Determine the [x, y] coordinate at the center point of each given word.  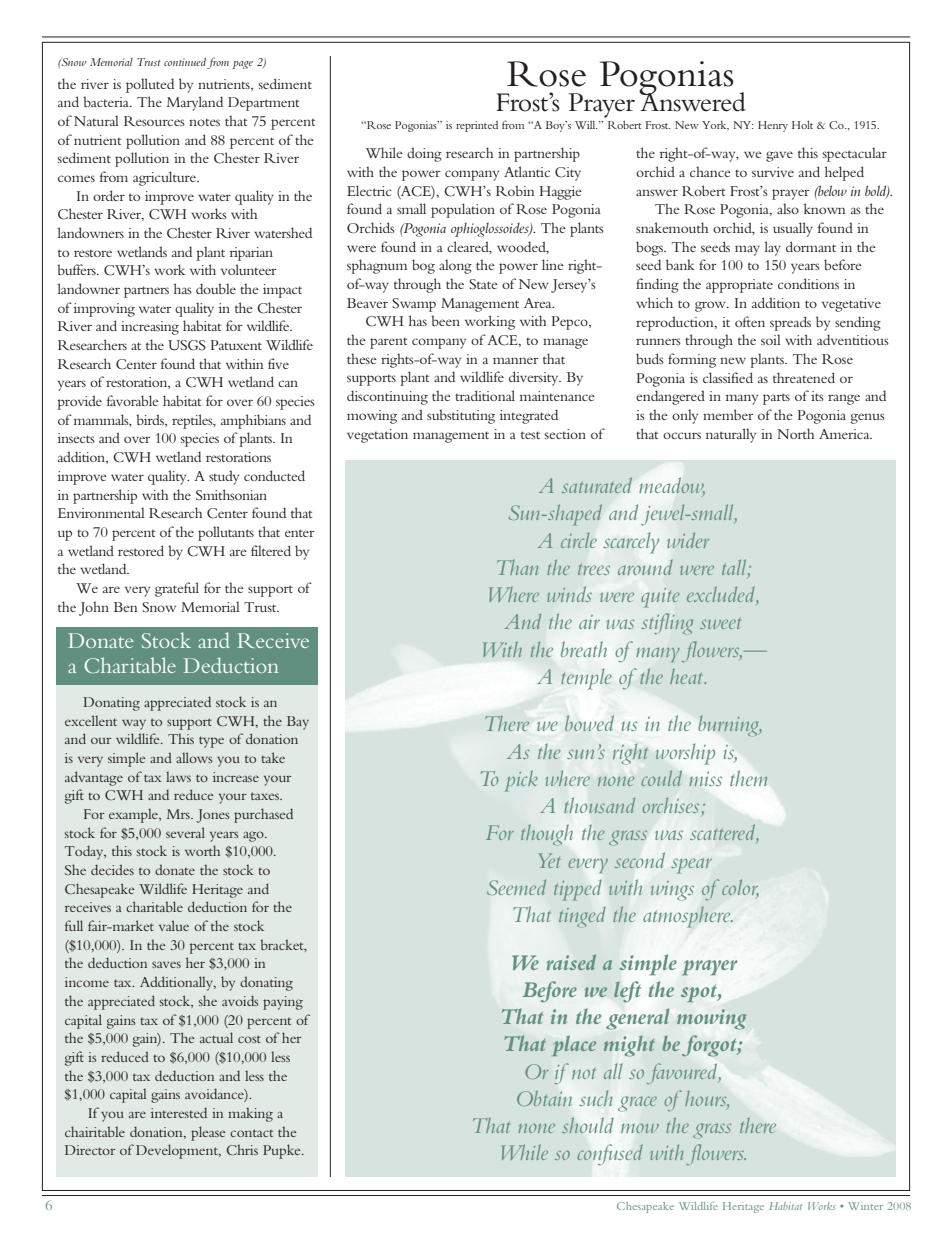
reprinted [477, 126]
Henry [773, 126]
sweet [720, 623]
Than [517, 567]
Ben [125, 607]
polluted [150, 85]
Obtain [544, 1098]
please [208, 1133]
